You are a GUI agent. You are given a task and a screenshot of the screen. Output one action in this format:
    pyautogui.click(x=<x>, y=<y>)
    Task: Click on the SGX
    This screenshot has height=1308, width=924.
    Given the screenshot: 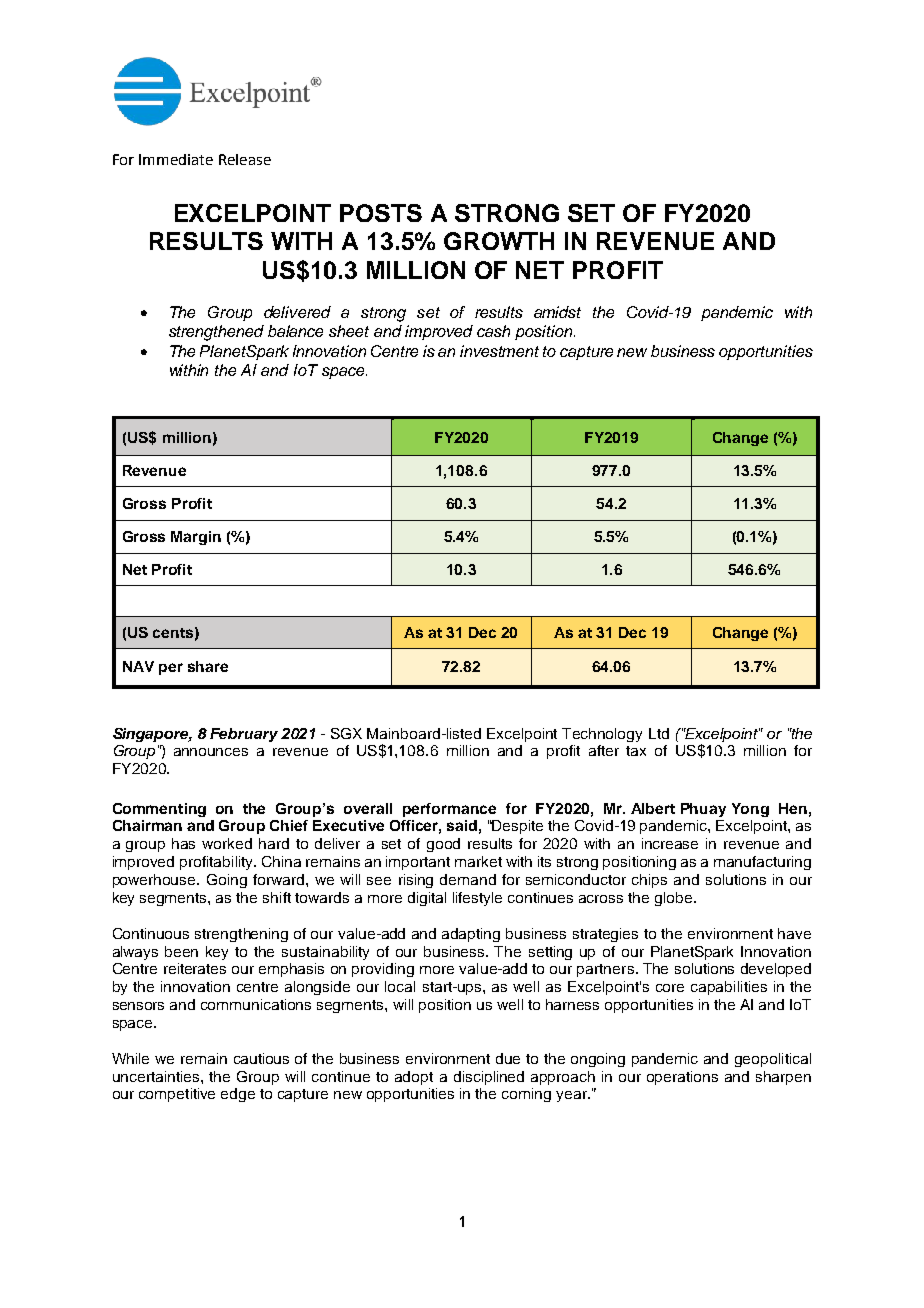 What is the action you would take?
    pyautogui.click(x=346, y=733)
